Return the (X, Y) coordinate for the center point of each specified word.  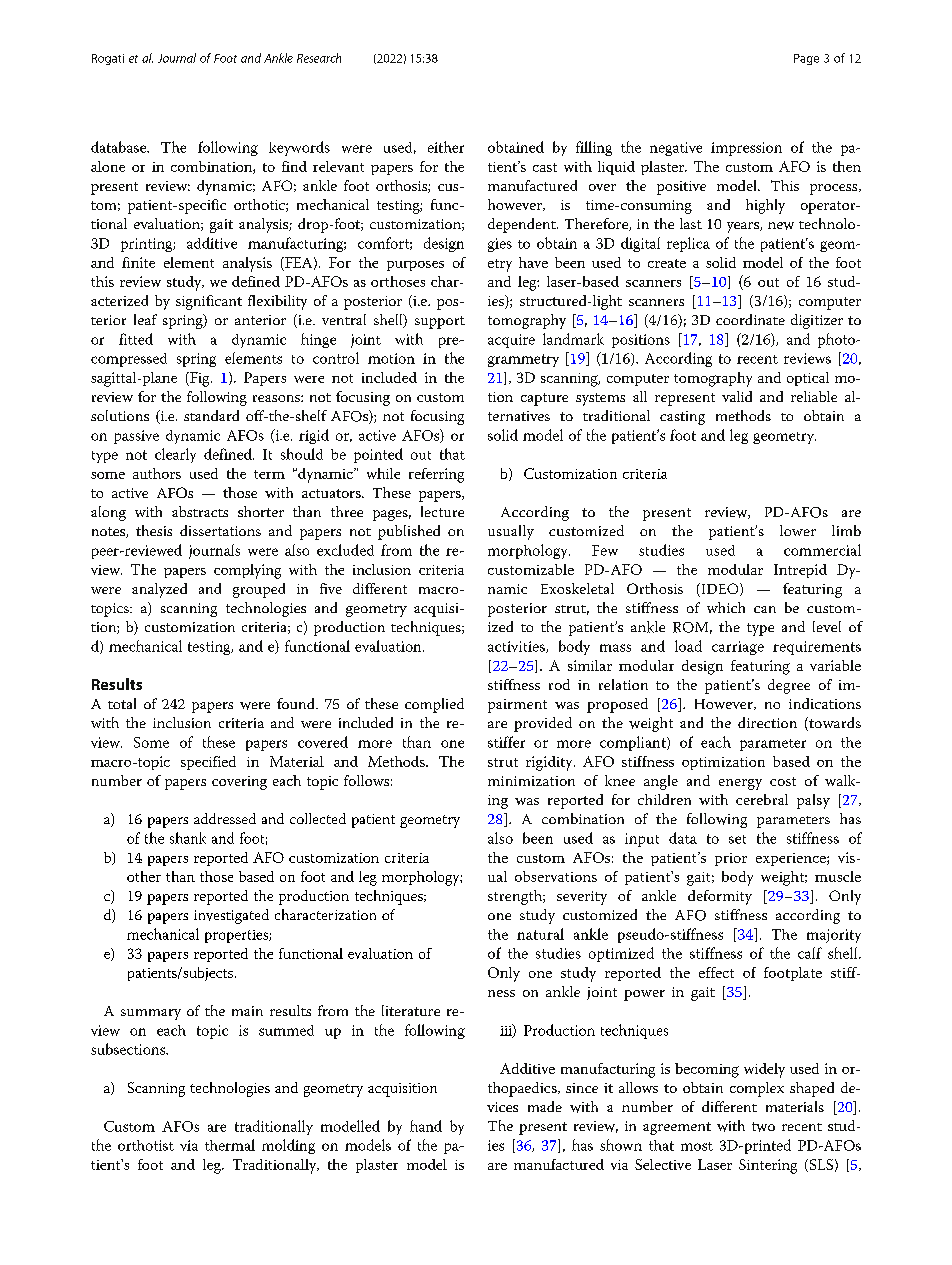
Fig (200, 379)
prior (731, 859)
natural (540, 934)
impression (746, 149)
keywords (299, 148)
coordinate (750, 319)
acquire (511, 341)
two (763, 1127)
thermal (230, 1145)
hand (426, 1126)
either (446, 147)
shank (188, 838)
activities (517, 647)
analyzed (159, 590)
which (726, 607)
